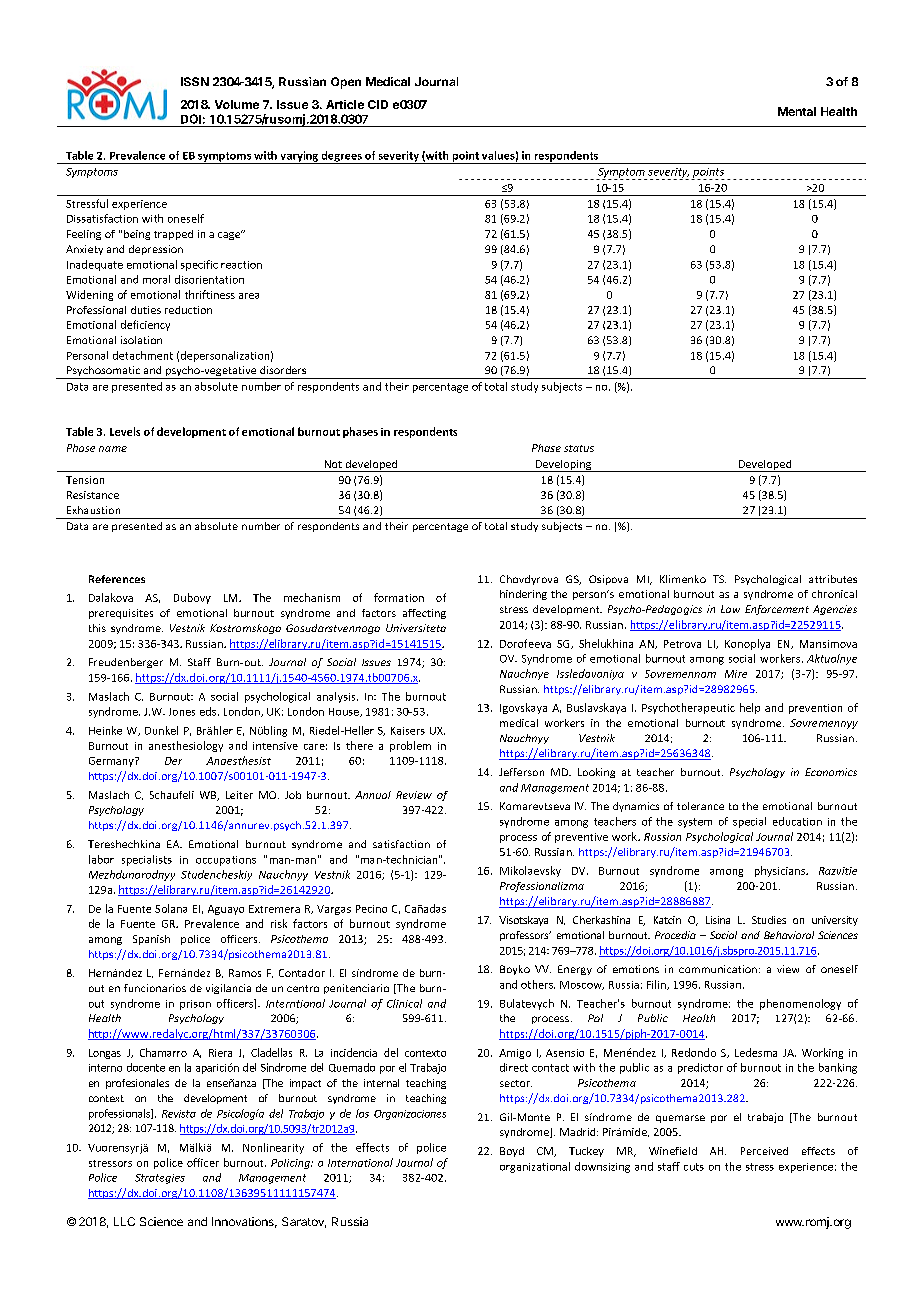 This screenshot has height=1308, width=924. What do you see at coordinates (195, 81) in the screenshot?
I see `ISSN` at bounding box center [195, 81].
